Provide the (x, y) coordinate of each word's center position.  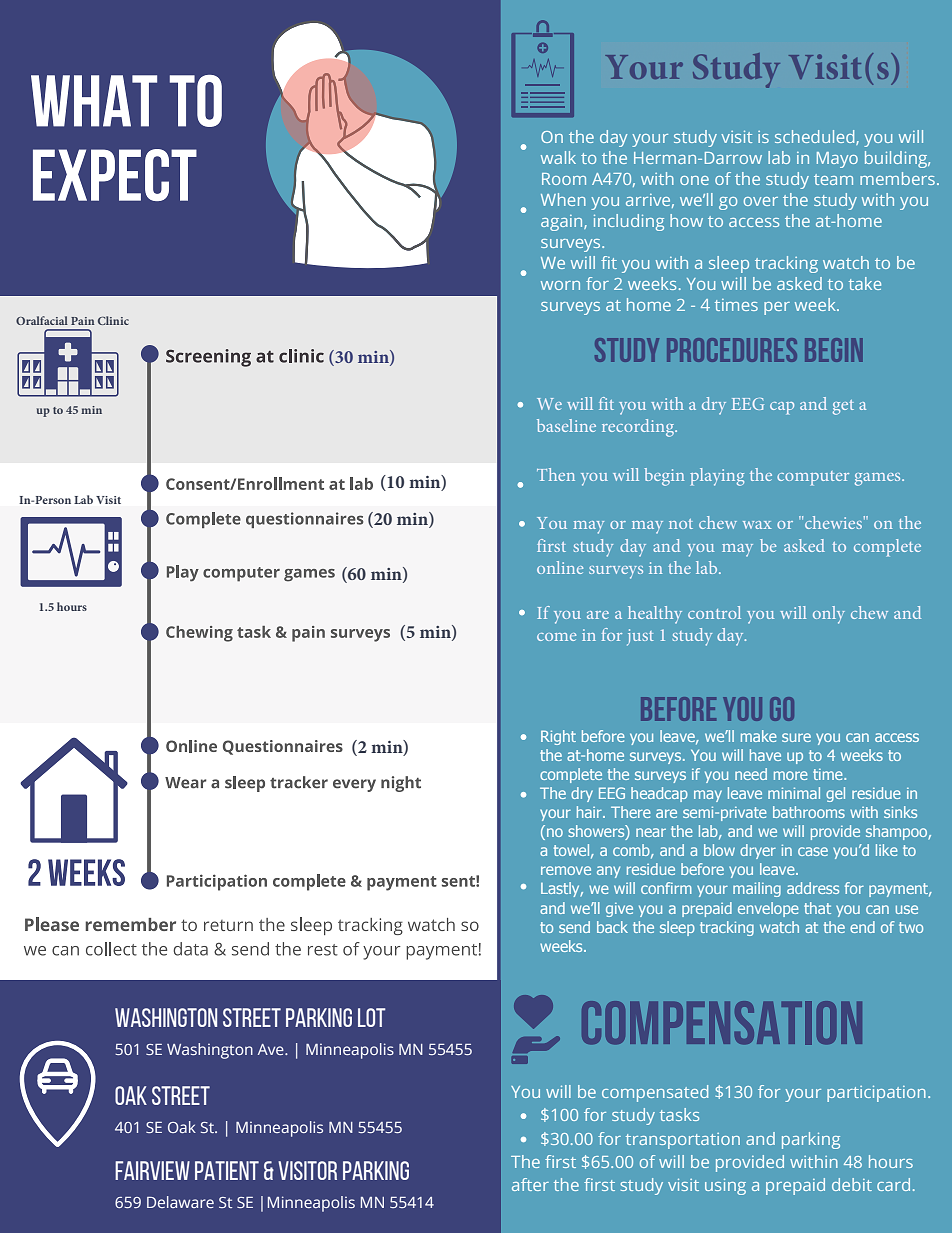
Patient (227, 1170)
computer (813, 478)
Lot (372, 1017)
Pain (82, 321)
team (833, 179)
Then (556, 474)
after (530, 1184)
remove (566, 870)
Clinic (113, 320)
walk (558, 157)
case (813, 851)
